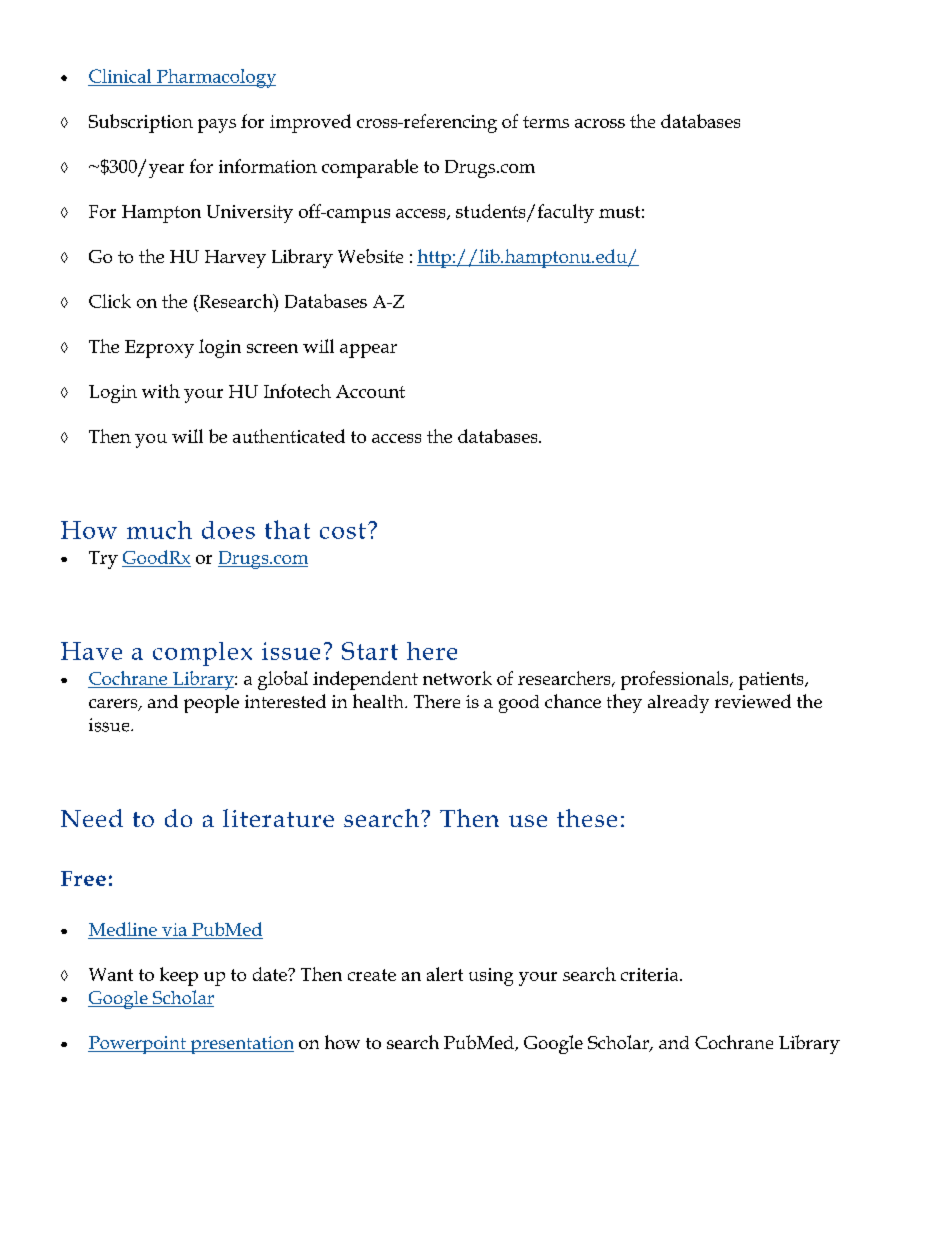 The image size is (952, 1233). I want to click on alert, so click(445, 974).
